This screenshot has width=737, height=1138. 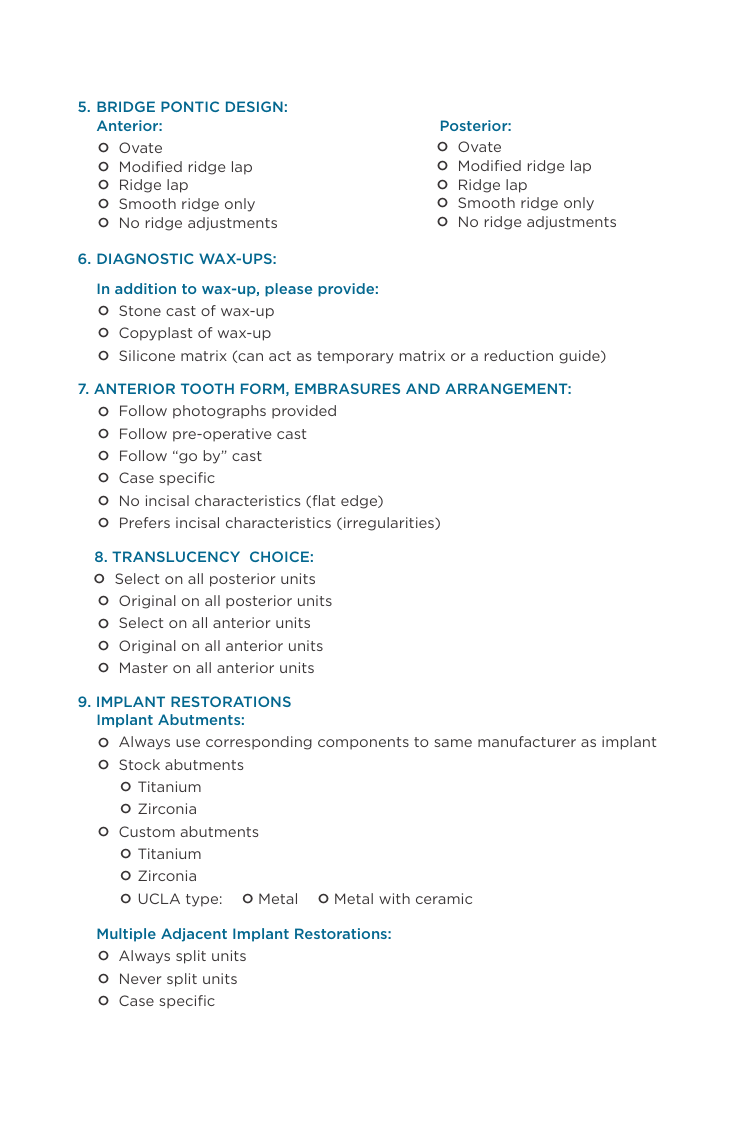 What do you see at coordinates (363, 743) in the screenshot?
I see `components` at bounding box center [363, 743].
